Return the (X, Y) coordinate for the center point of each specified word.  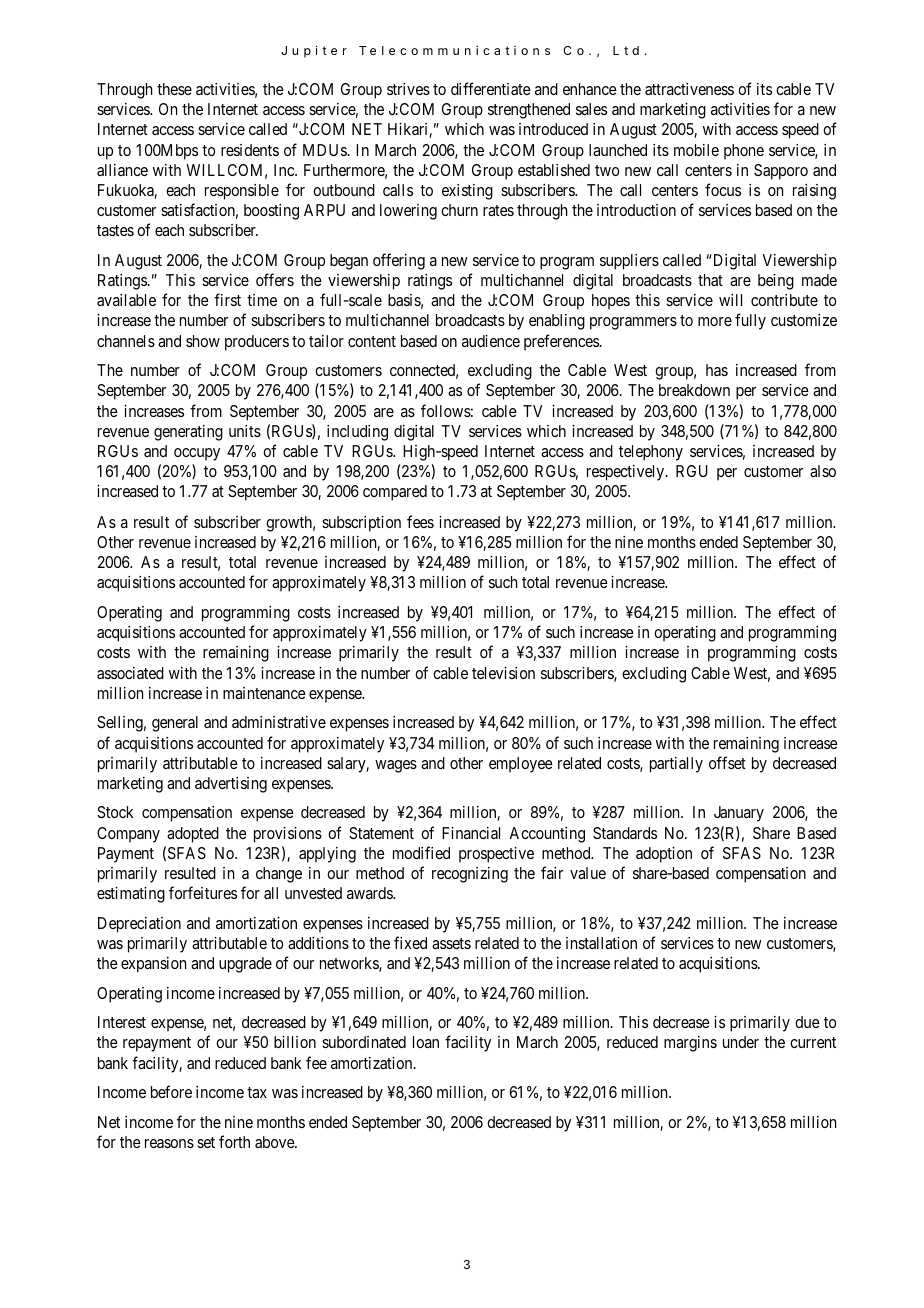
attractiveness (689, 89)
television (503, 673)
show (203, 341)
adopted (193, 835)
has (717, 370)
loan (426, 1042)
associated (130, 673)
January (739, 814)
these (174, 89)
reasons (169, 1143)
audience (491, 341)
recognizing (470, 875)
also (823, 471)
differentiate (491, 88)
